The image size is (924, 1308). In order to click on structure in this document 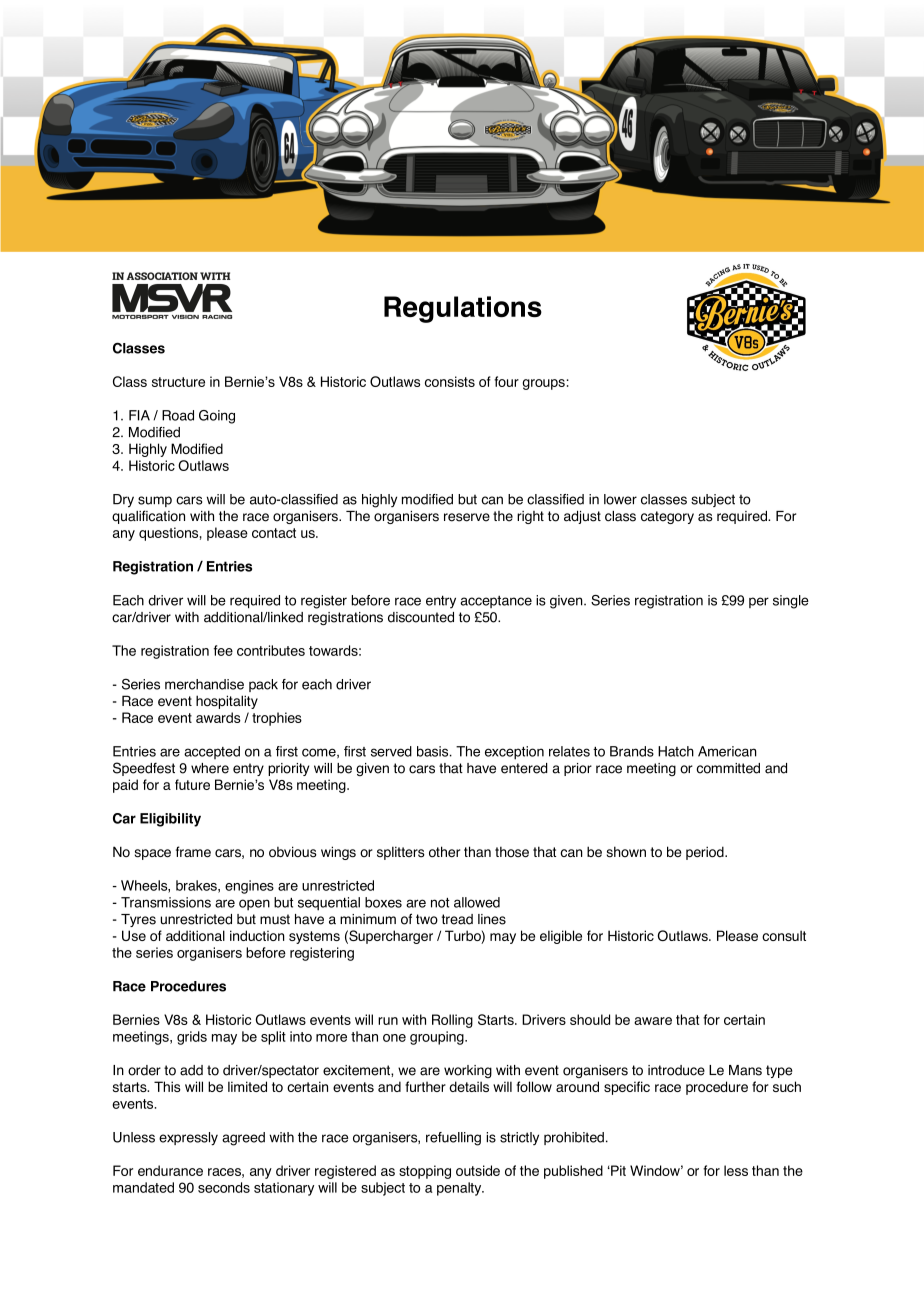, I will do `click(178, 382)`.
